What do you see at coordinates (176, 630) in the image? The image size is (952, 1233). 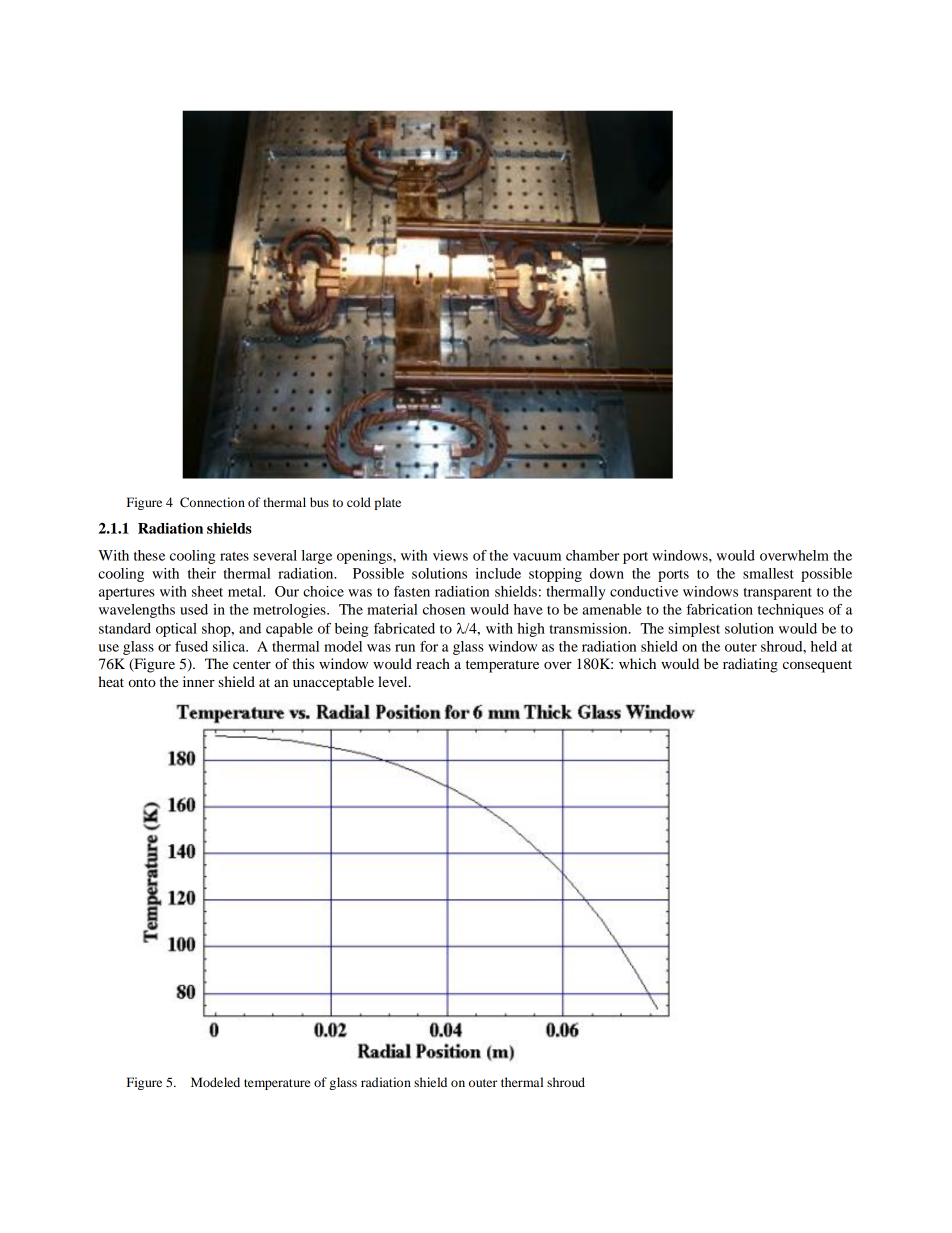 I see `optical` at bounding box center [176, 630].
